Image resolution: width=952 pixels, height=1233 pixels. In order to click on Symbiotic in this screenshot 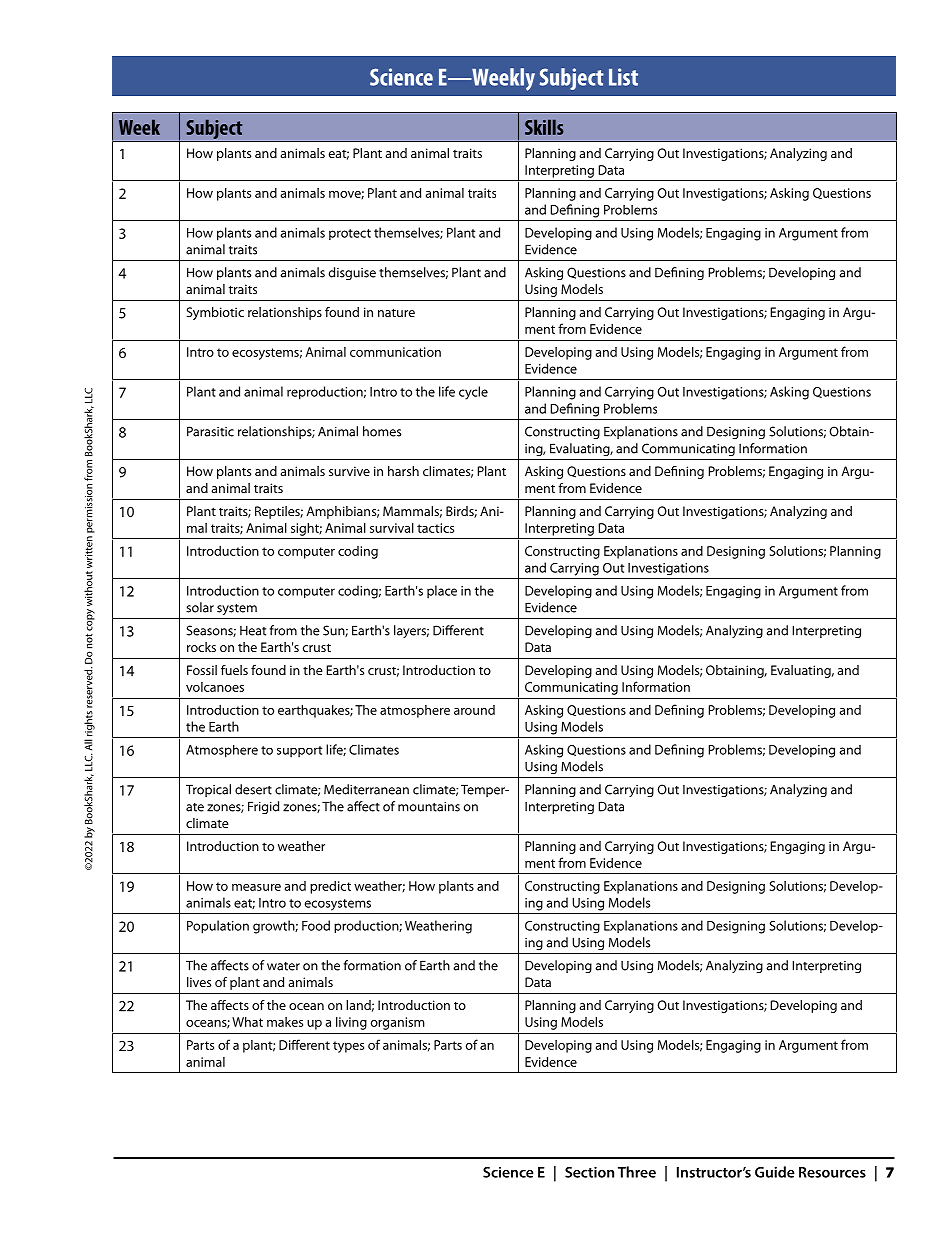, I will do `click(215, 313)`.
